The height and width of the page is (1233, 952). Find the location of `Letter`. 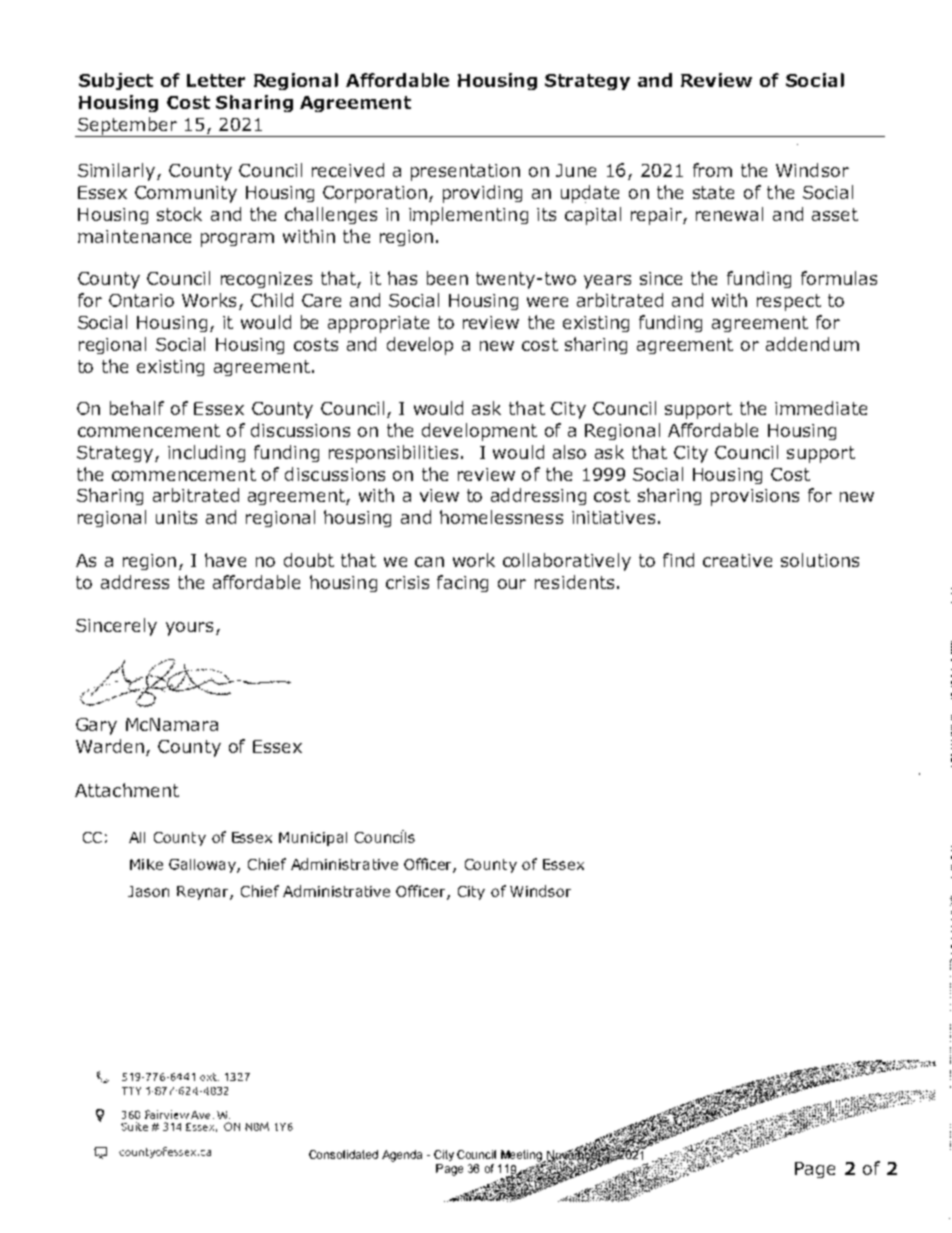

Letter is located at coordinates (216, 80).
